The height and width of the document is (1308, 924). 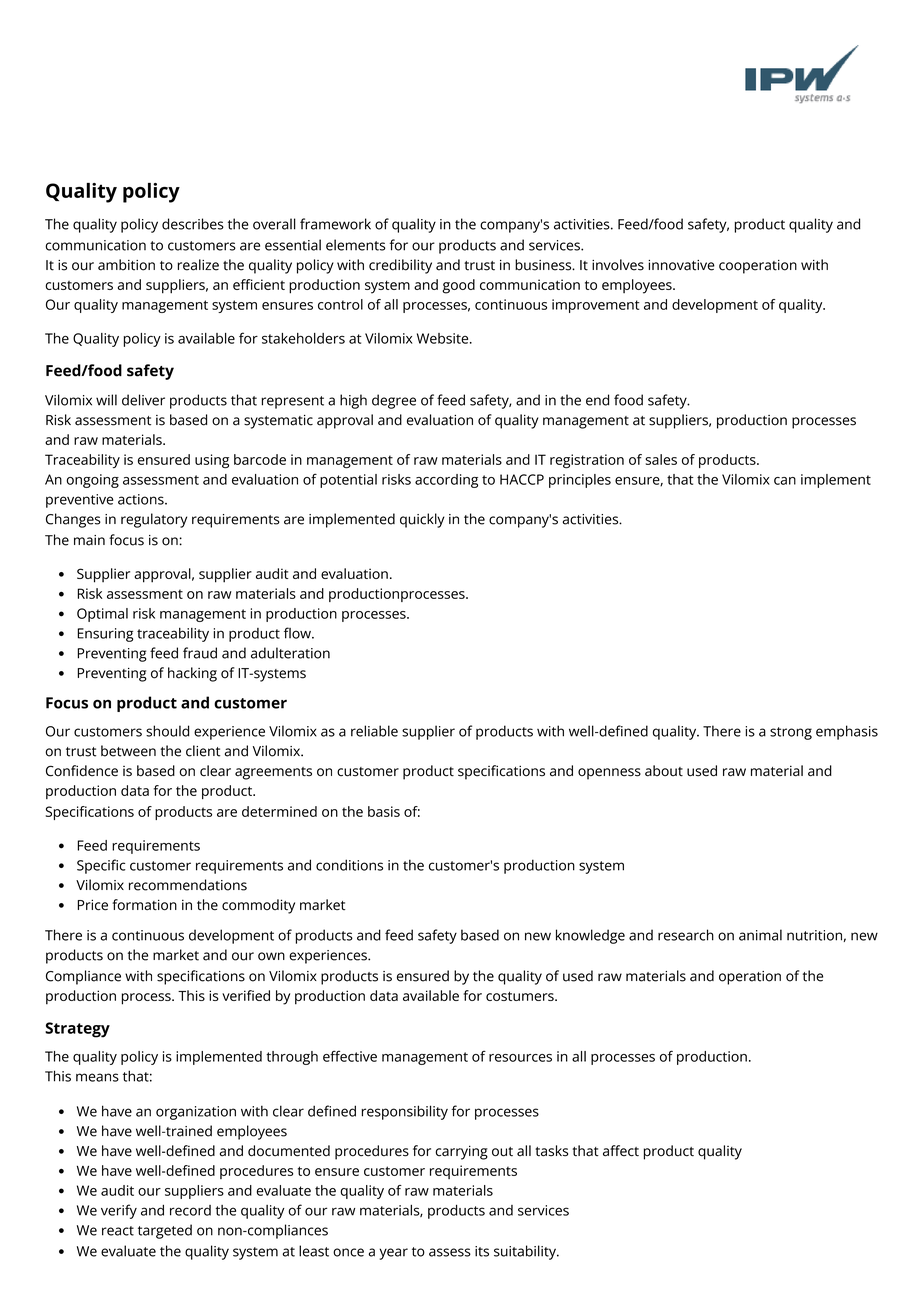 What do you see at coordinates (165, 1231) in the document?
I see `targeted` at bounding box center [165, 1231].
